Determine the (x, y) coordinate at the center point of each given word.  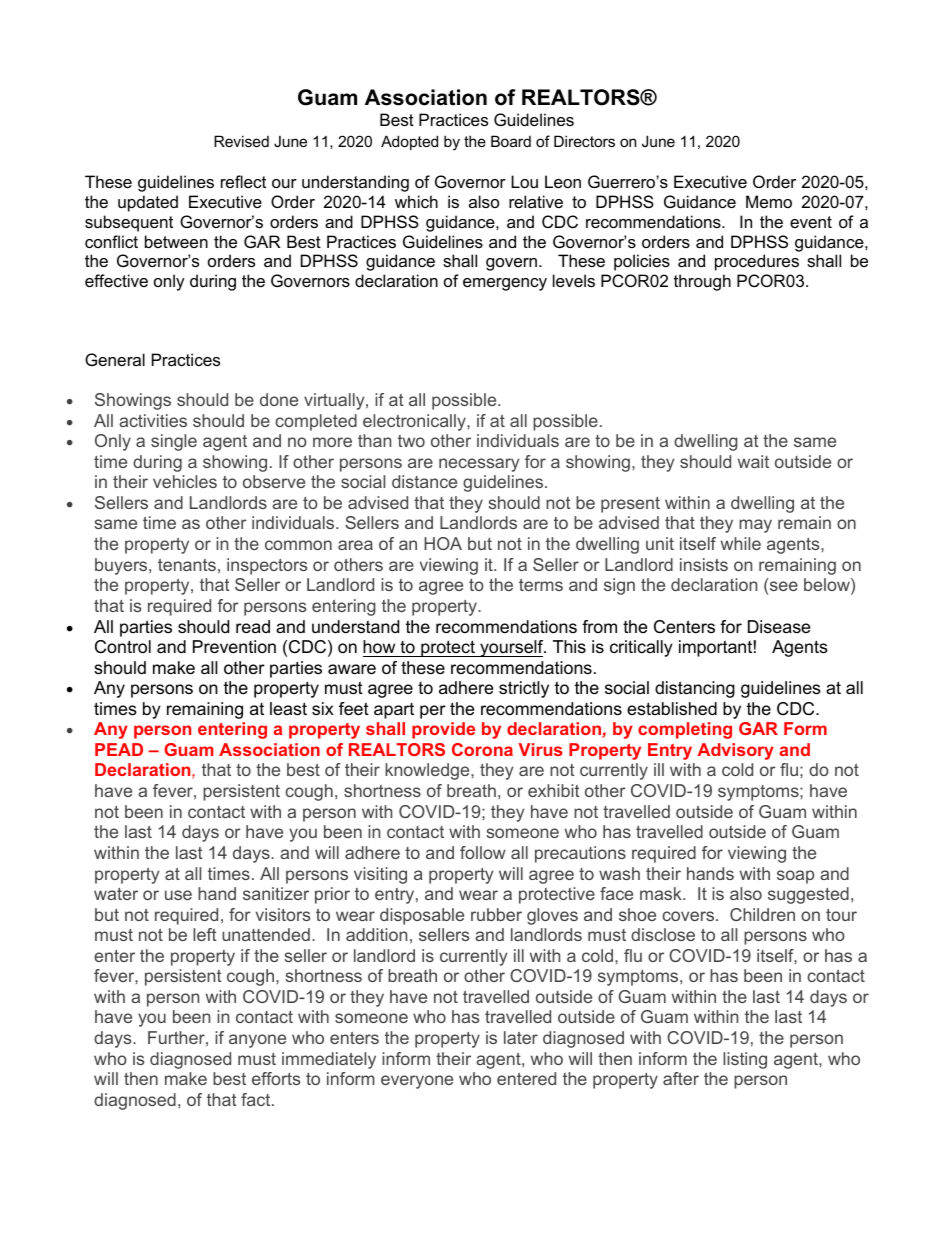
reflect (243, 181)
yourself (512, 648)
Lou (524, 181)
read (253, 626)
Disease (779, 626)
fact (257, 1099)
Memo (769, 201)
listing (745, 1060)
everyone (417, 1082)
